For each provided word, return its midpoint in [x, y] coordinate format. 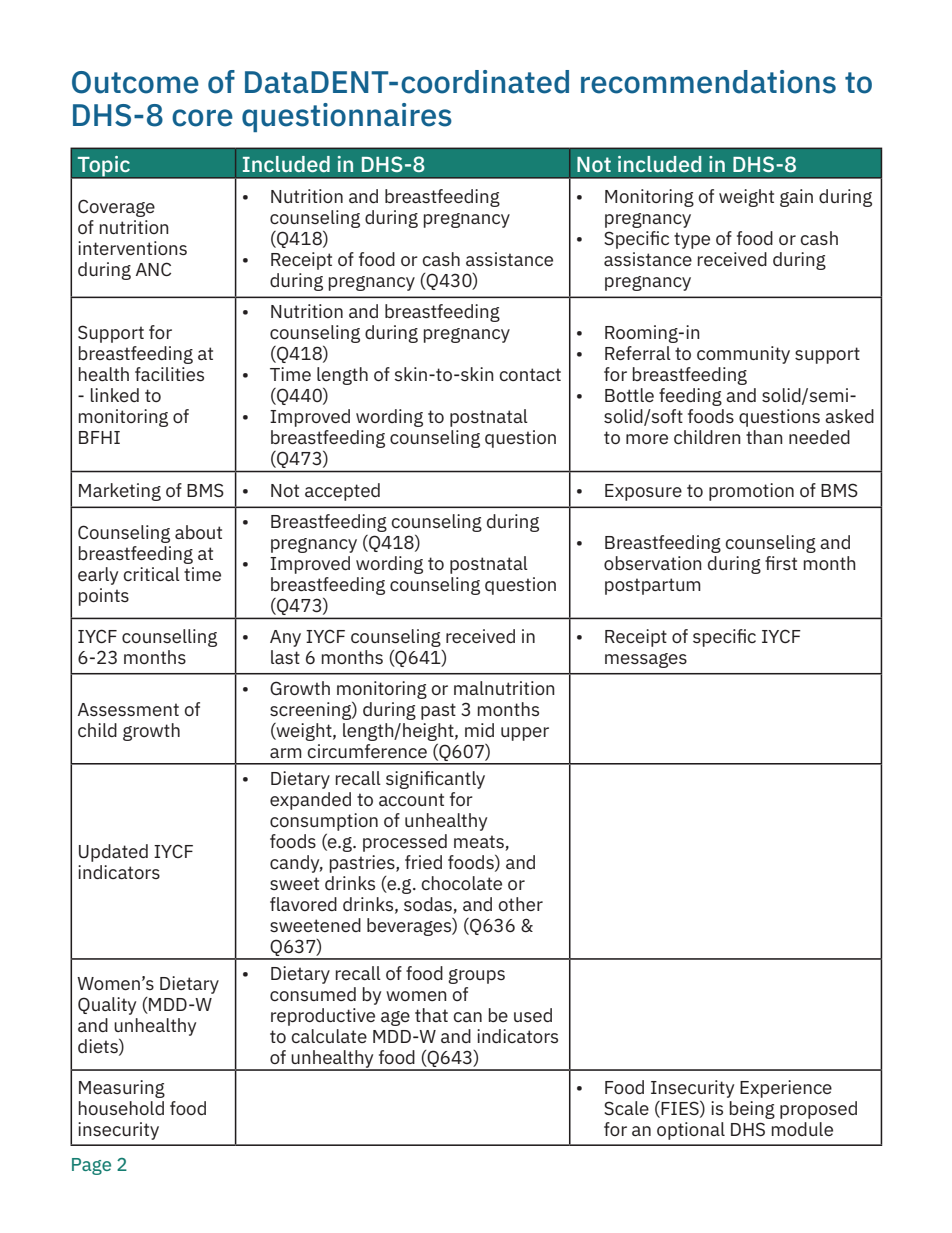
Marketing [120, 492]
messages [646, 660]
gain [796, 198]
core [202, 118]
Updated [113, 853]
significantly [435, 780]
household [121, 1108]
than [764, 437]
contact [530, 374]
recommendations [708, 82]
